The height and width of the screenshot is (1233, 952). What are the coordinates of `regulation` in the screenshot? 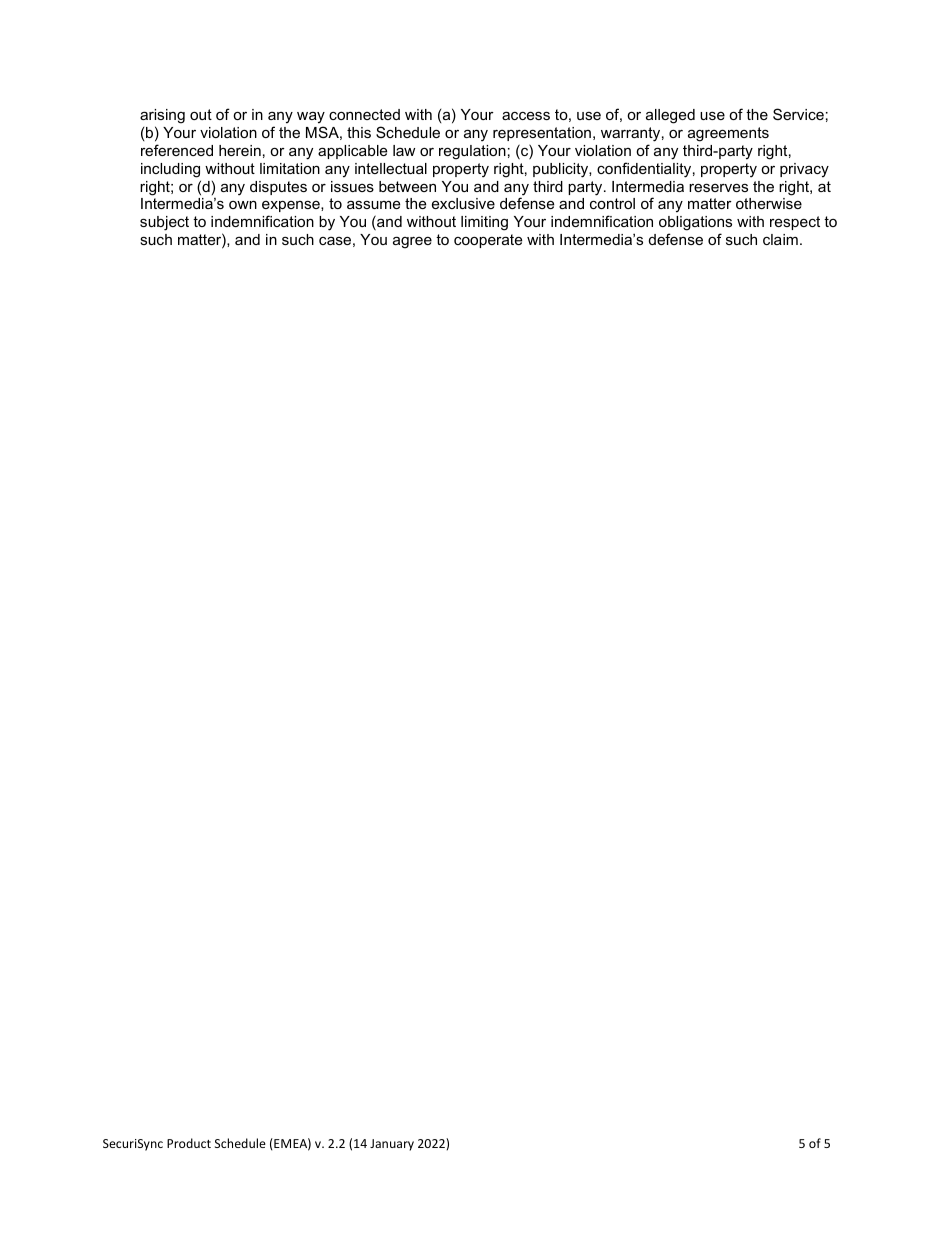 It's located at (472, 152).
